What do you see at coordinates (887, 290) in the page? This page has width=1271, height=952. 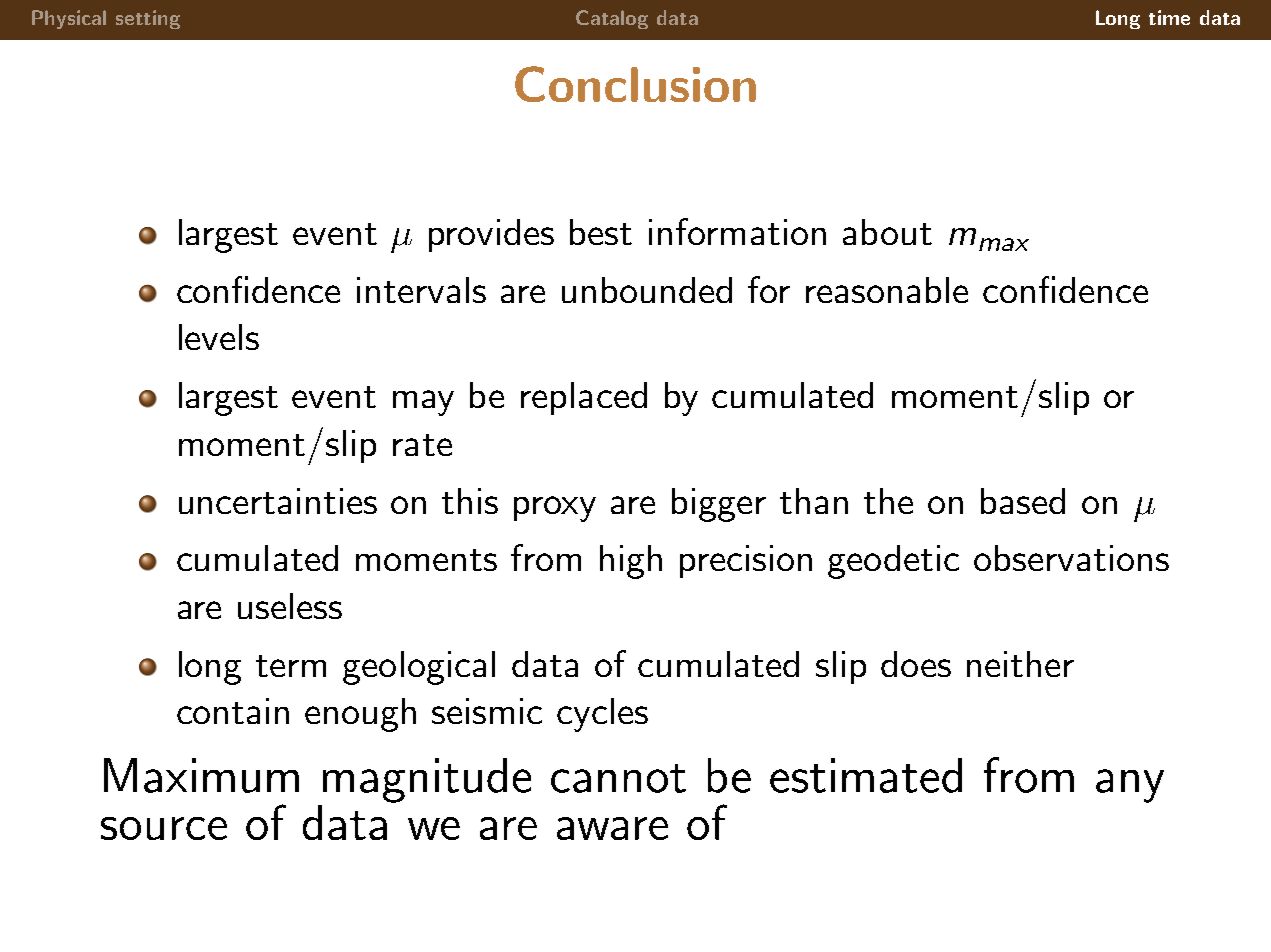 I see `reasonable` at bounding box center [887, 290].
